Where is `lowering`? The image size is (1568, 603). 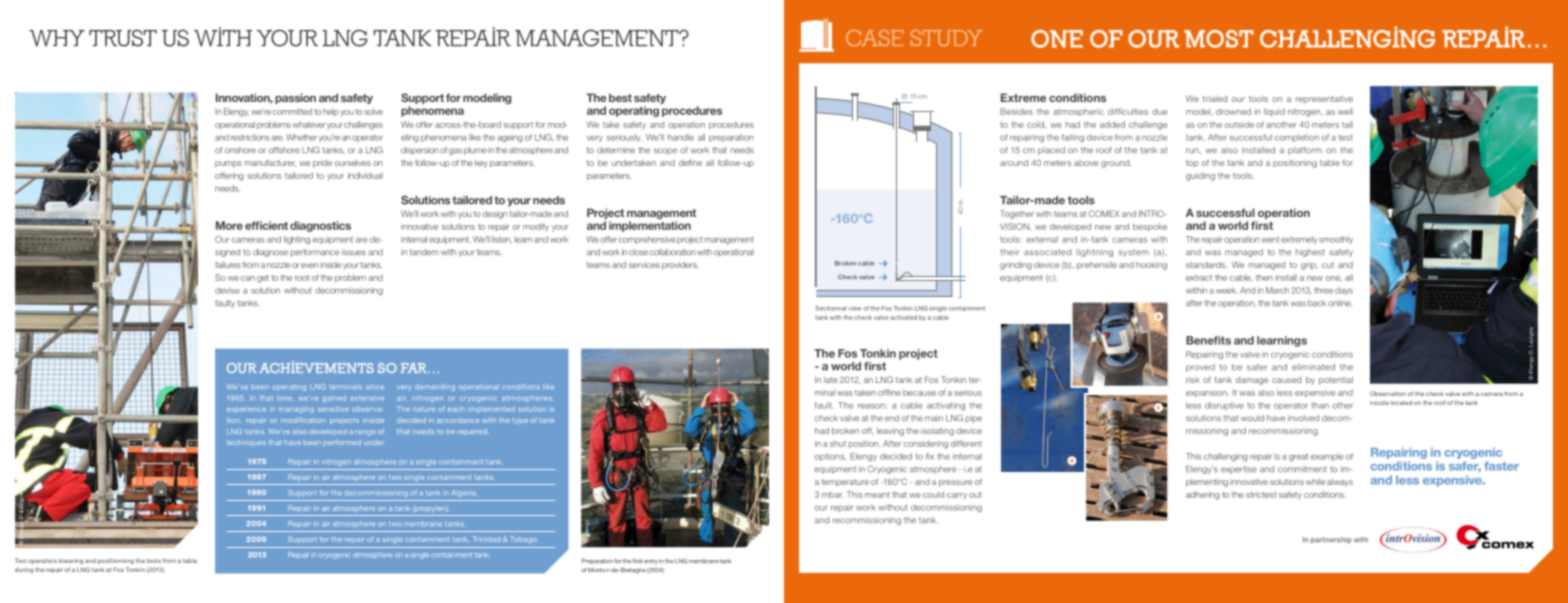 lowering is located at coordinates (71, 561).
